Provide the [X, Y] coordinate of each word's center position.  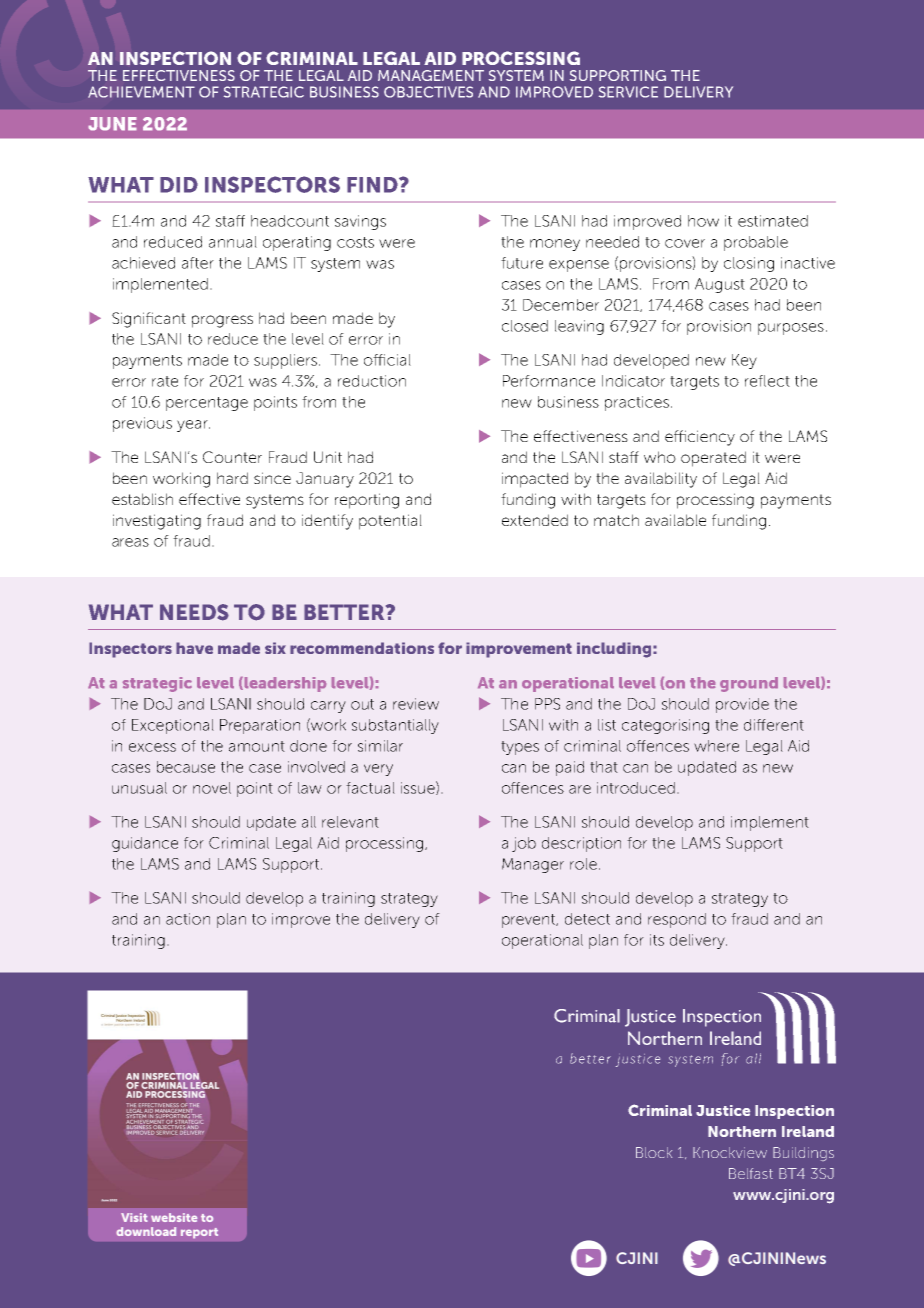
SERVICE [628, 92]
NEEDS [194, 612]
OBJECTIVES [428, 92]
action [188, 919]
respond [677, 920]
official [387, 360]
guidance [145, 844]
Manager [533, 865]
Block [654, 1152]
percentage [207, 404]
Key [744, 361]
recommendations [362, 648]
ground [749, 684]
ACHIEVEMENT [141, 92]
